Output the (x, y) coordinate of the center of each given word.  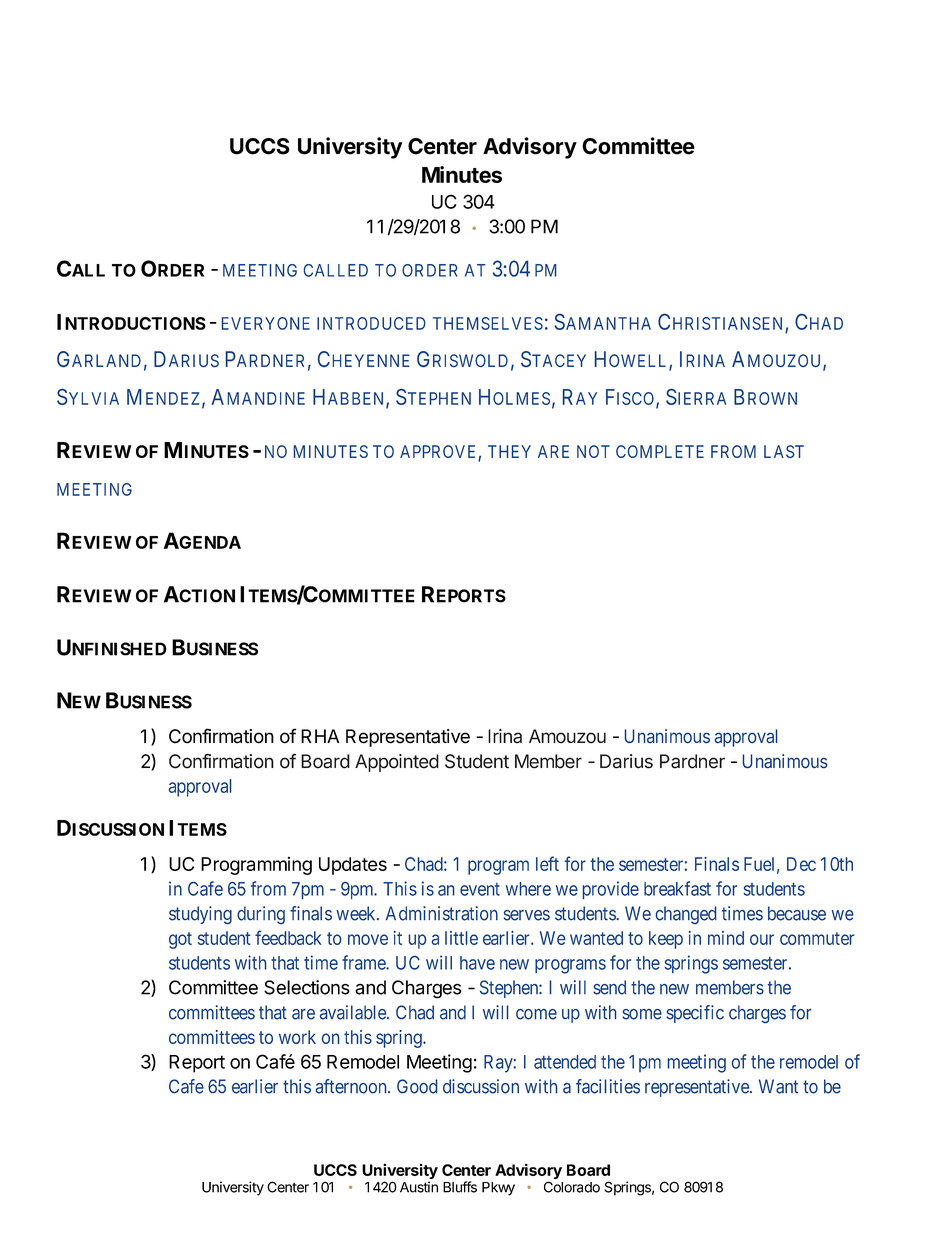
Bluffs (460, 1187)
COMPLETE (660, 451)
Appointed (397, 763)
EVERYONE (266, 323)
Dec (801, 864)
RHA (320, 736)
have (477, 963)
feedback (288, 937)
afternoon (352, 1086)
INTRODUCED (371, 323)
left (547, 863)
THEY (509, 451)
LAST (784, 451)
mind (726, 938)
